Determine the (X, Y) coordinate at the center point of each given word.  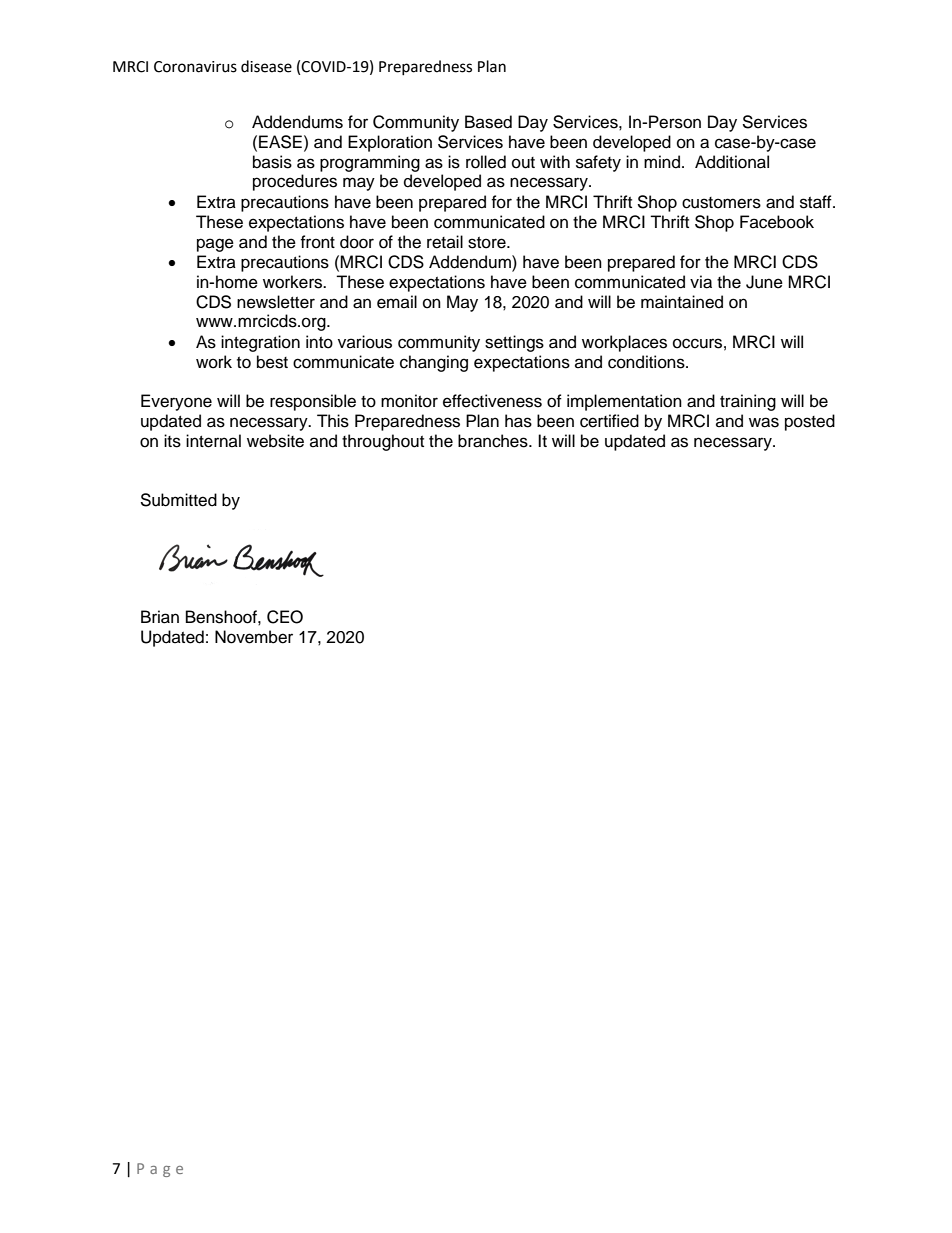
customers (721, 203)
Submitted (178, 500)
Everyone (176, 402)
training (748, 402)
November (254, 637)
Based (488, 122)
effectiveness (492, 401)
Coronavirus (195, 67)
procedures (295, 182)
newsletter (276, 302)
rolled (486, 162)
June (764, 282)
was (764, 422)
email (397, 302)
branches (494, 441)
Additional (732, 162)
